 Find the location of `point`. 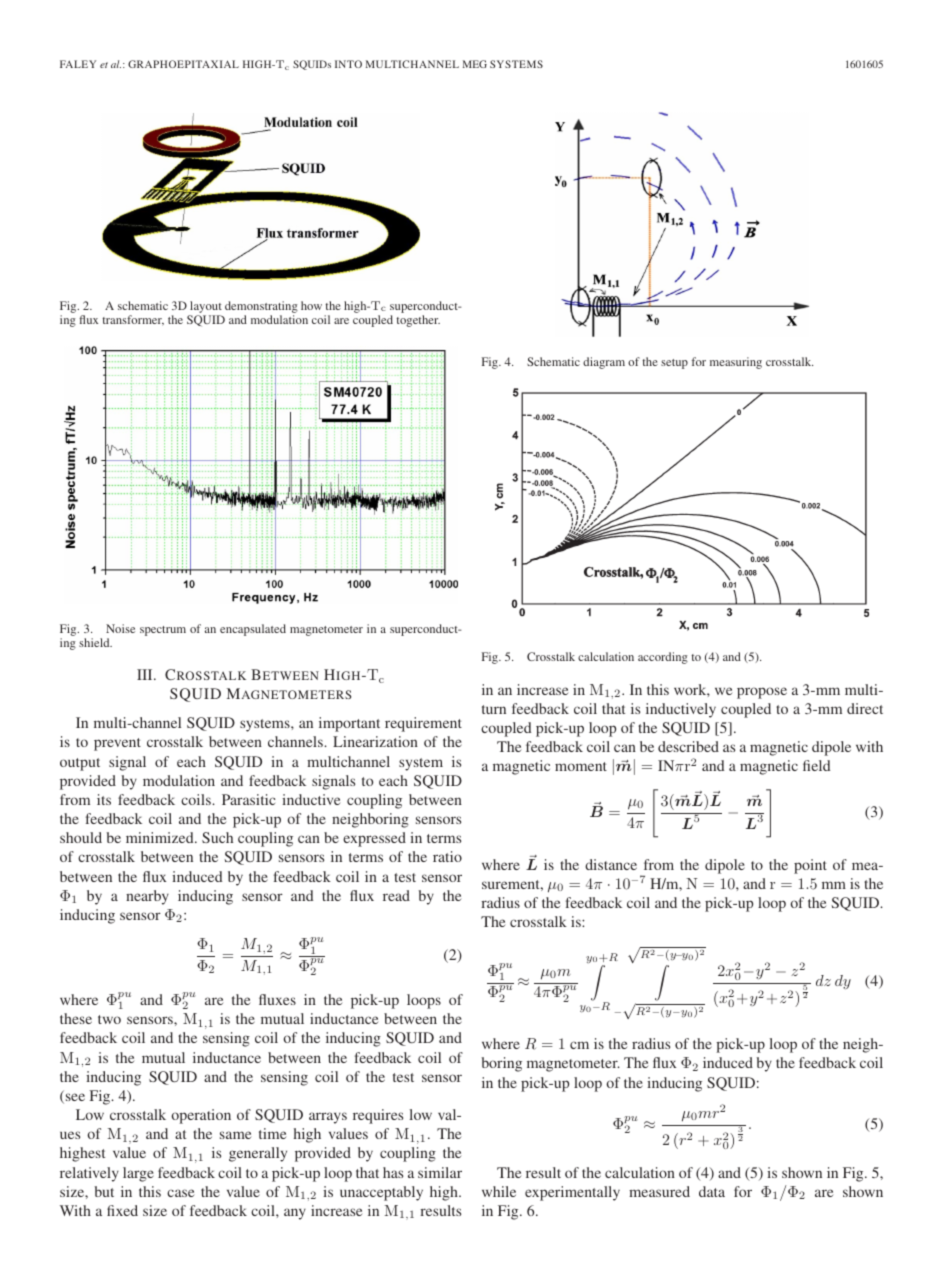

point is located at coordinates (810, 866).
